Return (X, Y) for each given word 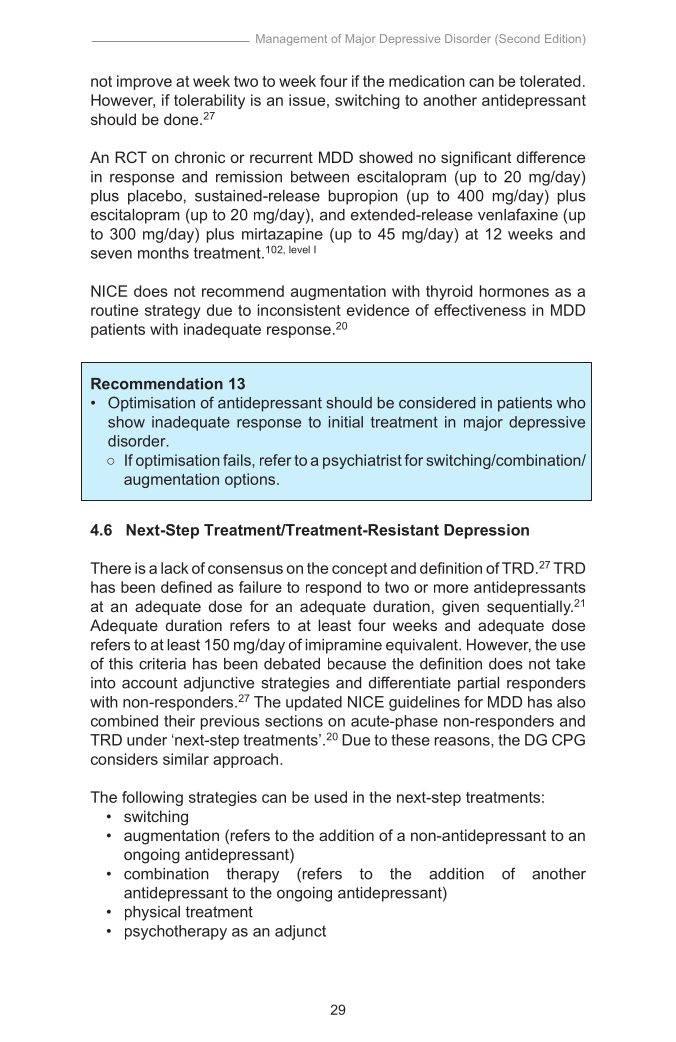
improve (144, 82)
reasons (463, 741)
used (330, 797)
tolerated (550, 81)
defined (186, 587)
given (460, 608)
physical (152, 913)
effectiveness (480, 310)
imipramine (344, 646)
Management (291, 40)
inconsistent (299, 310)
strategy (173, 312)
